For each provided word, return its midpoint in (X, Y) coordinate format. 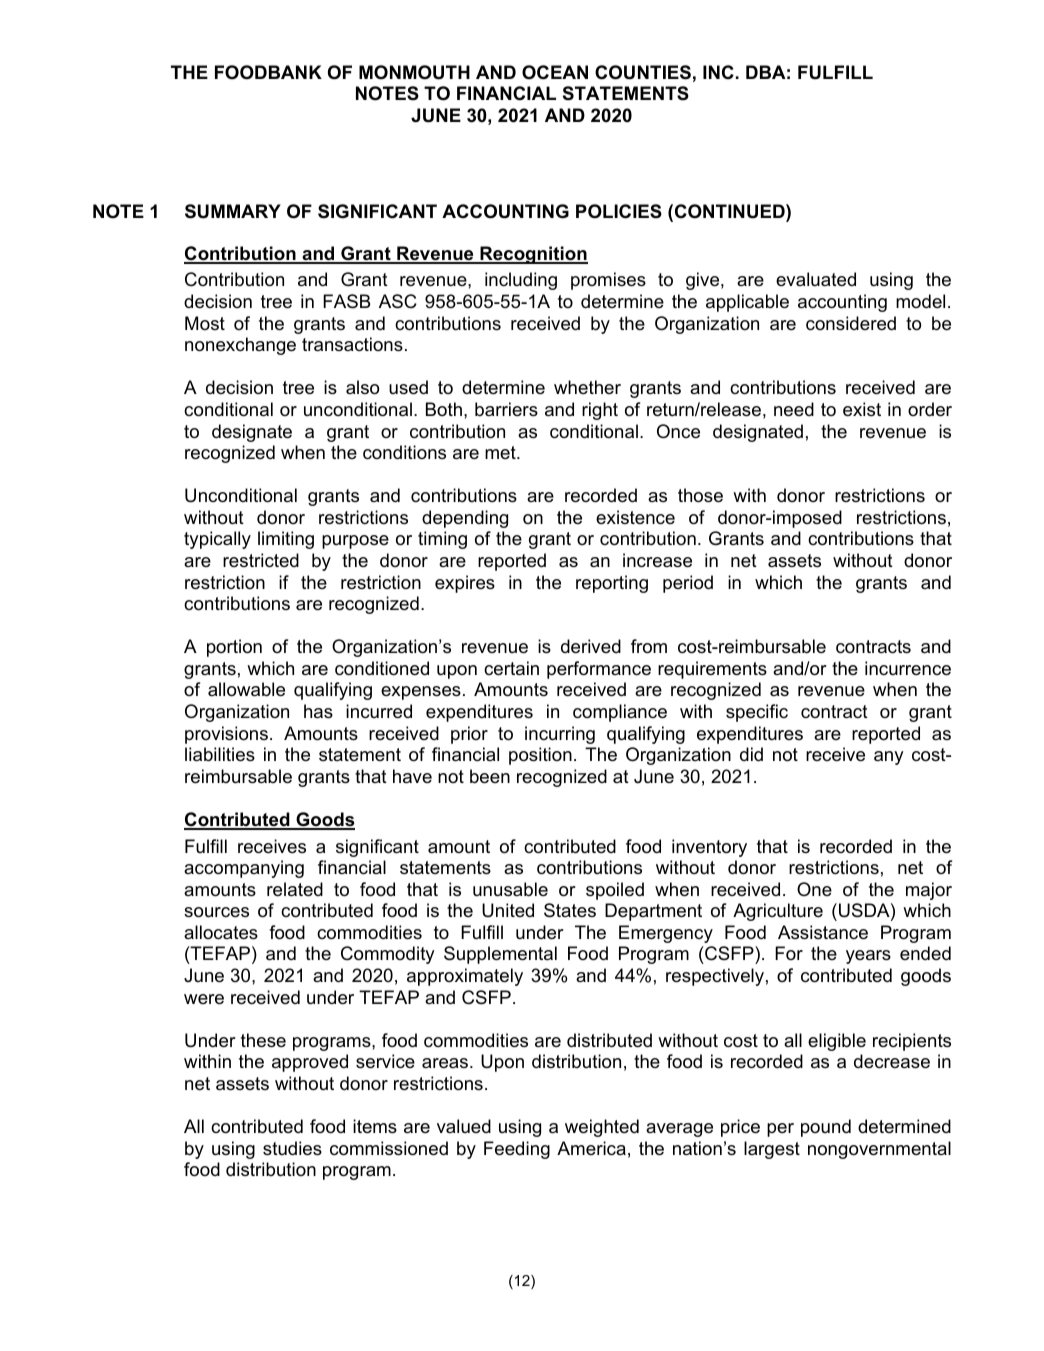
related (295, 889)
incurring (560, 735)
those (700, 495)
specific (757, 713)
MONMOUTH (414, 72)
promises (608, 281)
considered (851, 323)
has (318, 711)
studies (292, 1148)
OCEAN (555, 72)
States (570, 910)
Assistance (823, 932)
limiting (286, 540)
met (501, 452)
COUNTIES (643, 72)
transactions (352, 344)
